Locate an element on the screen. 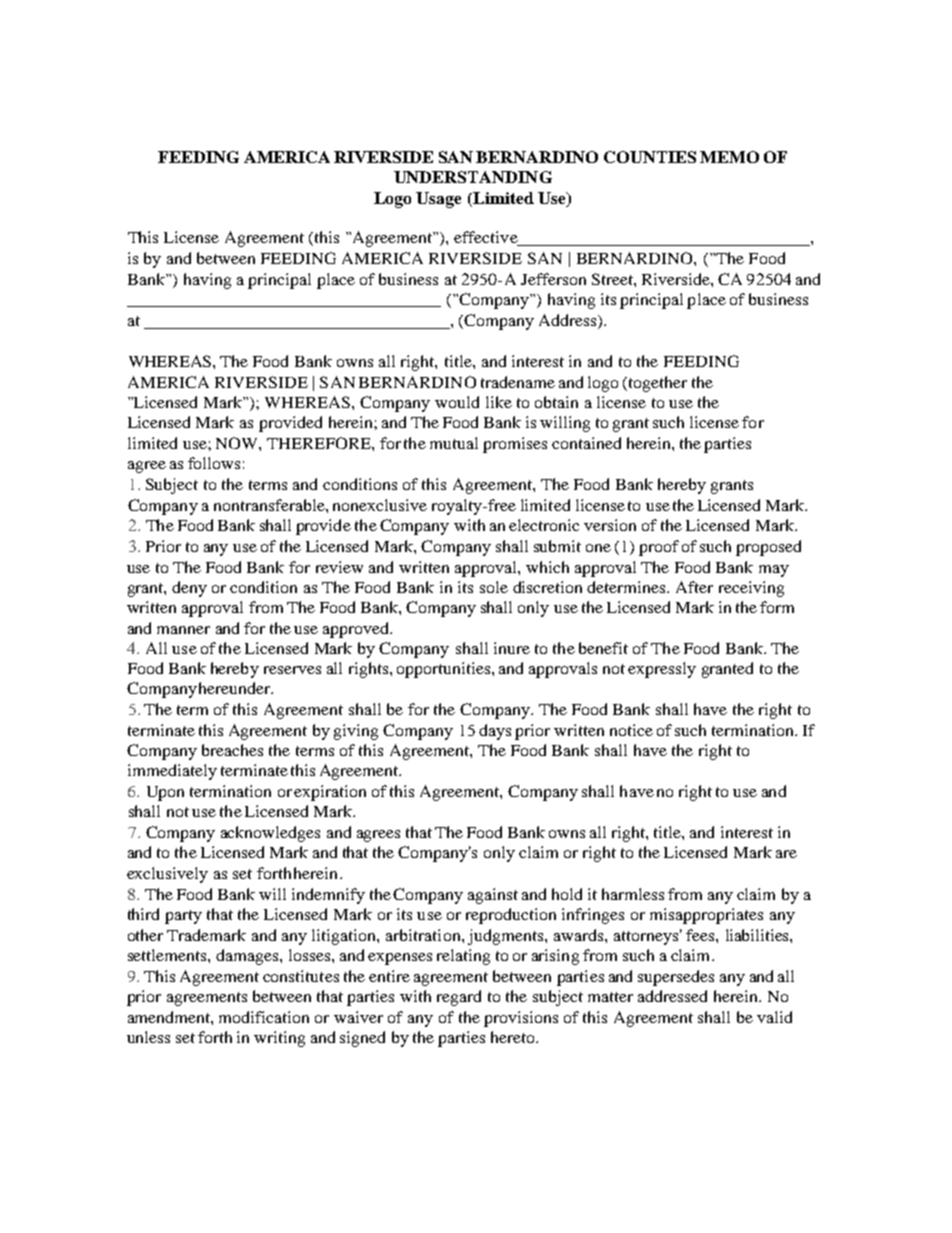 The width and height of the screenshot is (952, 1233). days is located at coordinates (495, 732).
